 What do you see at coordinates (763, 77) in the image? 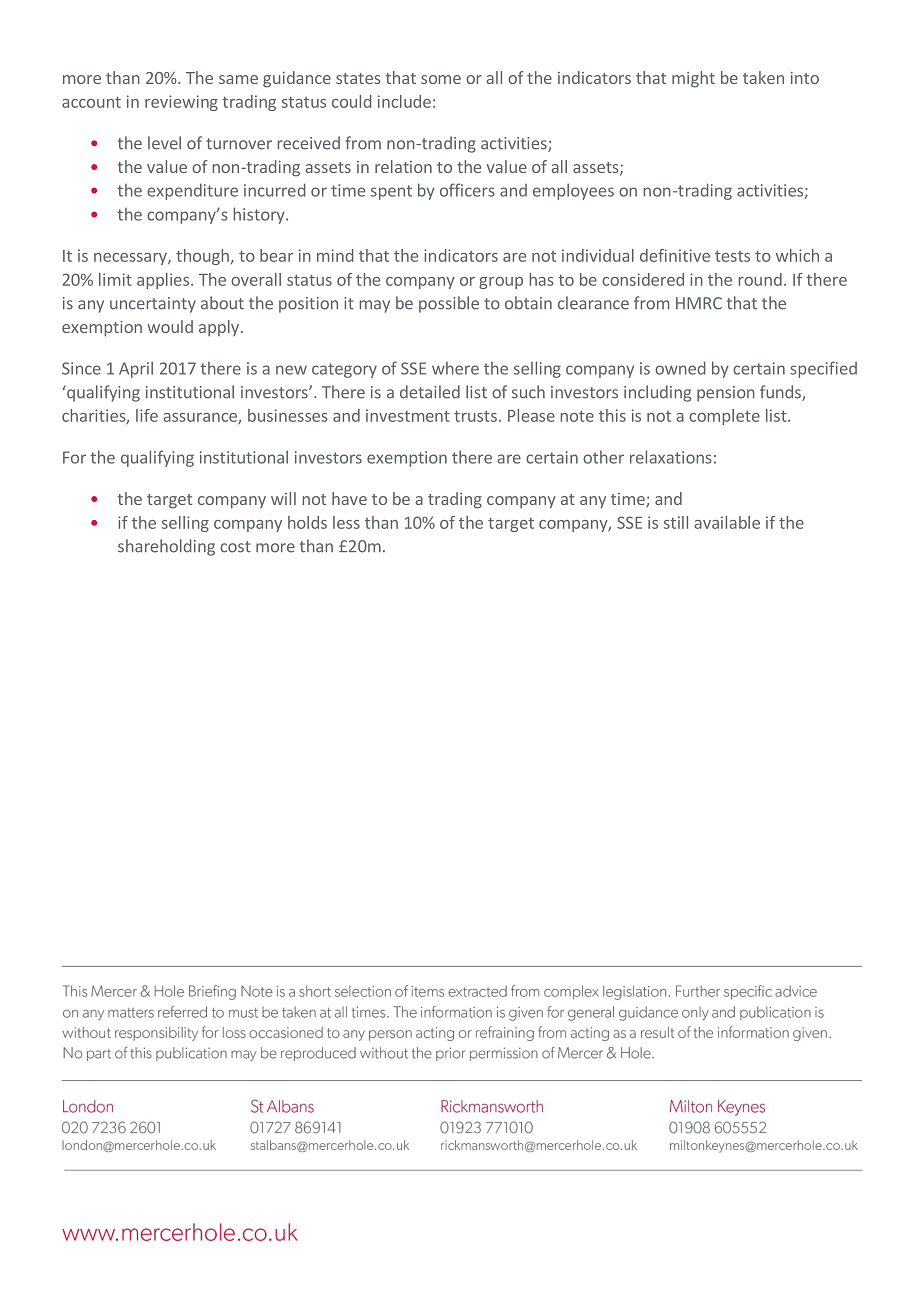
I see `taken` at bounding box center [763, 77].
